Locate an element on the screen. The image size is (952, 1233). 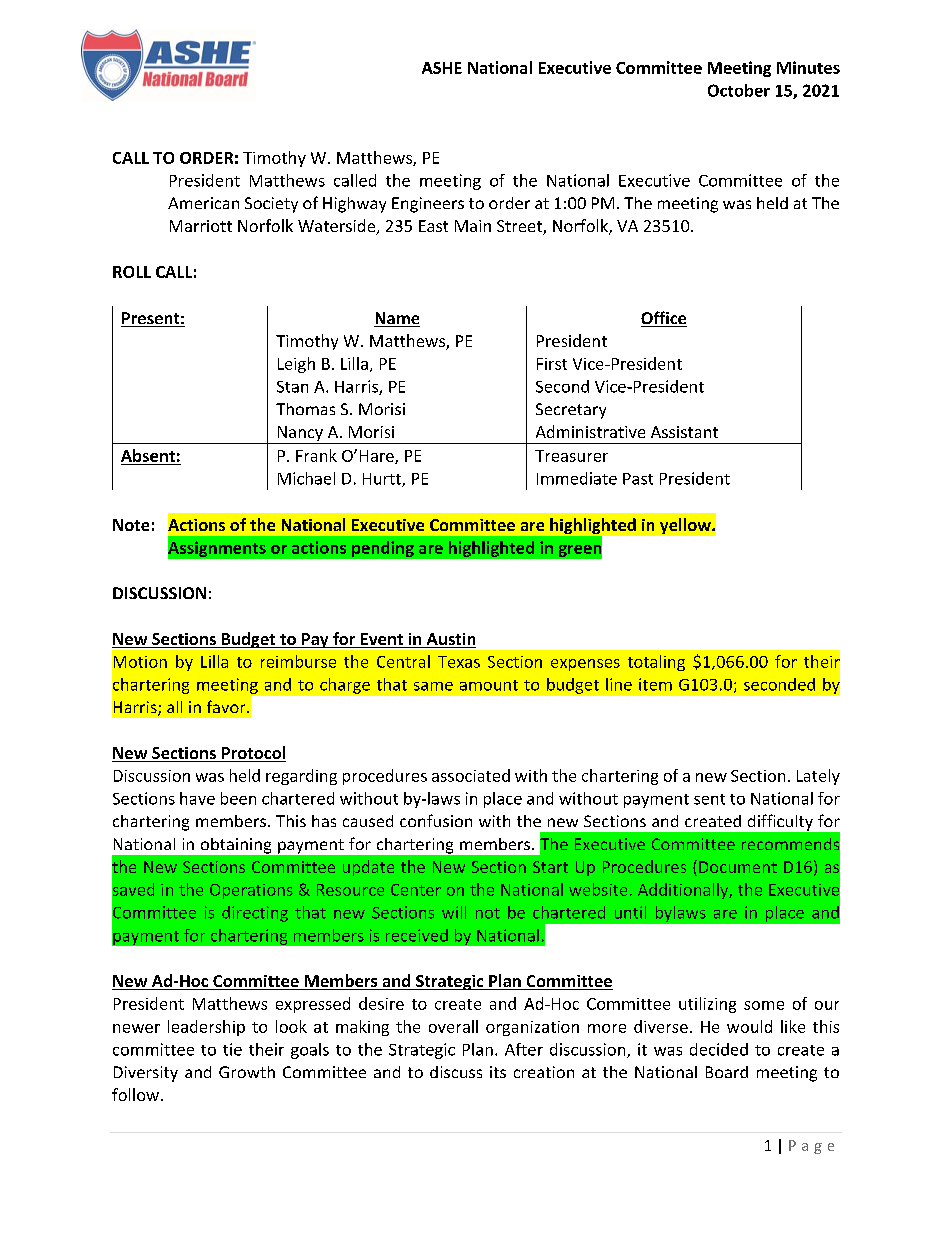
Board is located at coordinates (727, 1072).
